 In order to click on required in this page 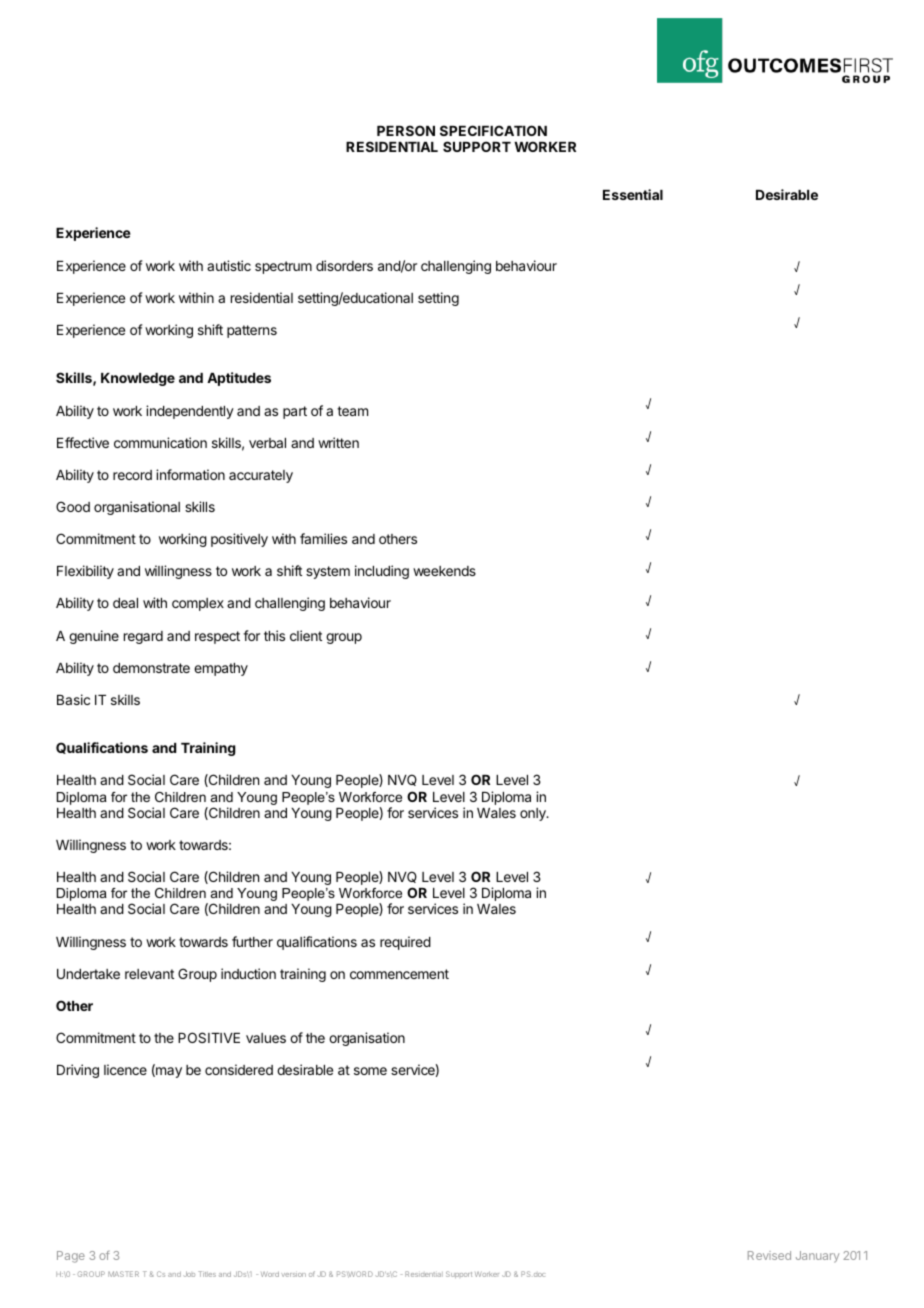, I will do `click(405, 943)`.
